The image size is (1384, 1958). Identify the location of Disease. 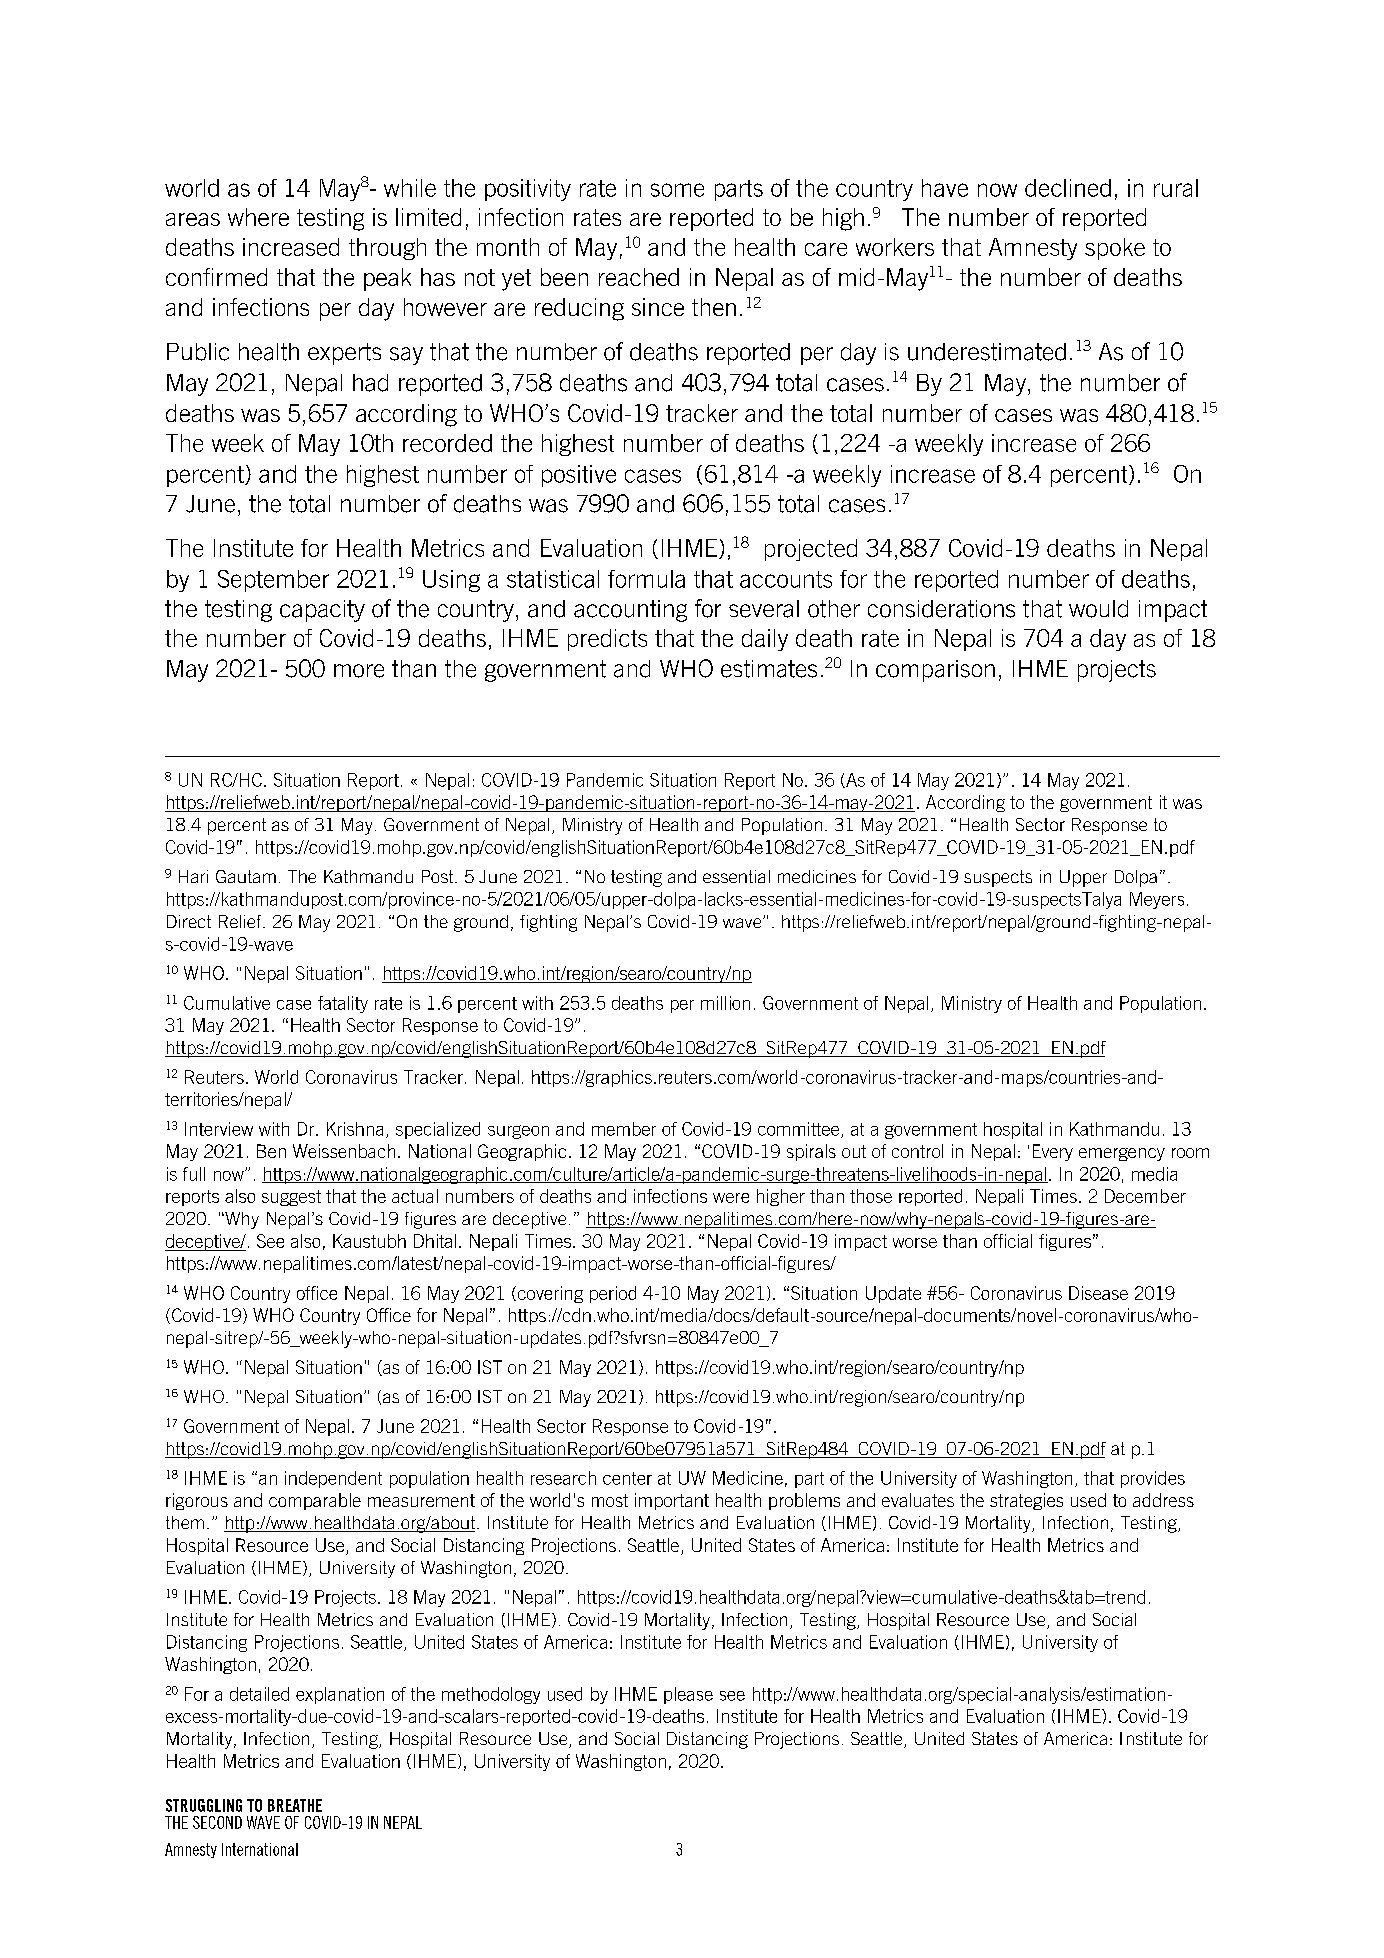
(1098, 1293).
